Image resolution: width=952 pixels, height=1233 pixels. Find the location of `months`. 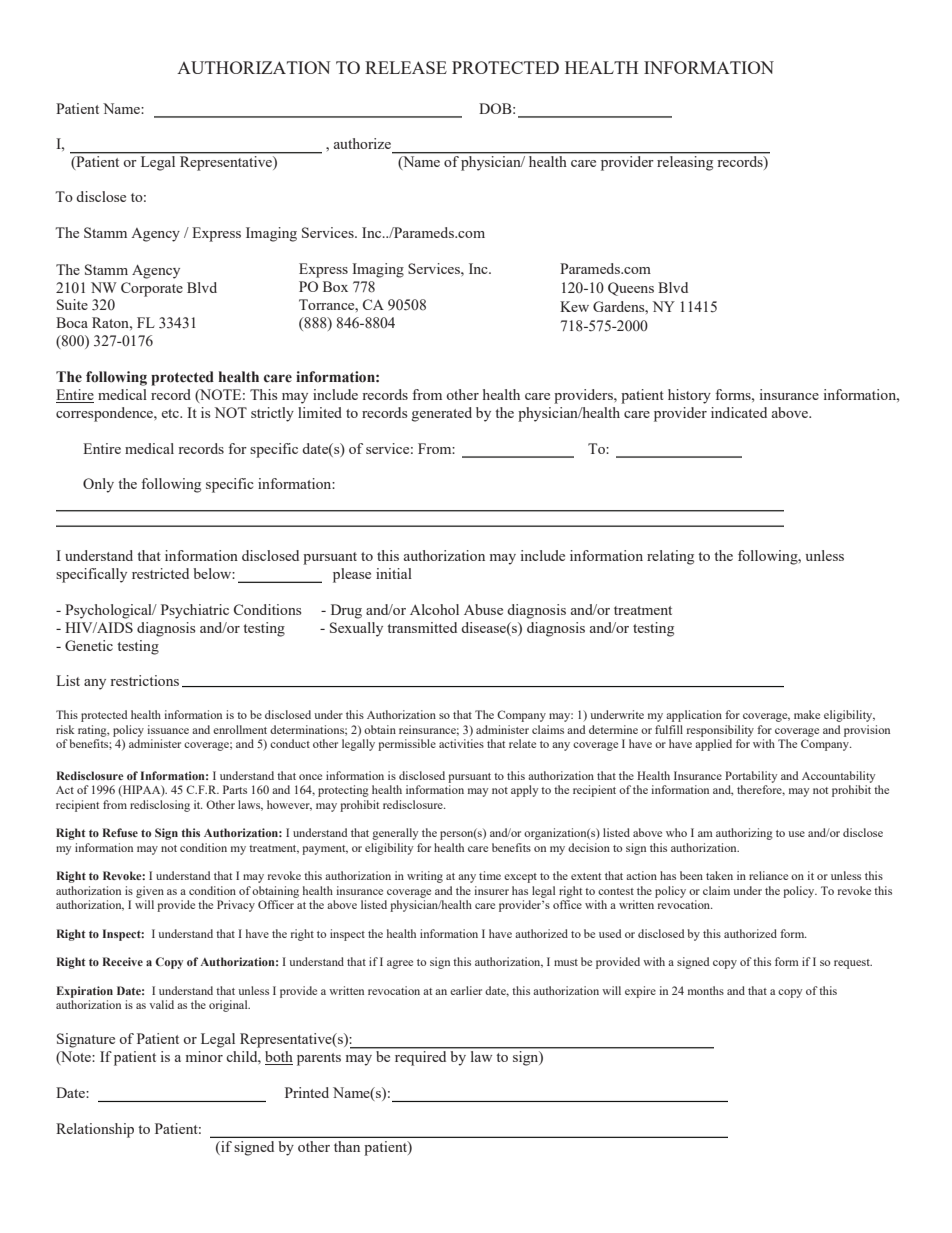

months is located at coordinates (706, 990).
